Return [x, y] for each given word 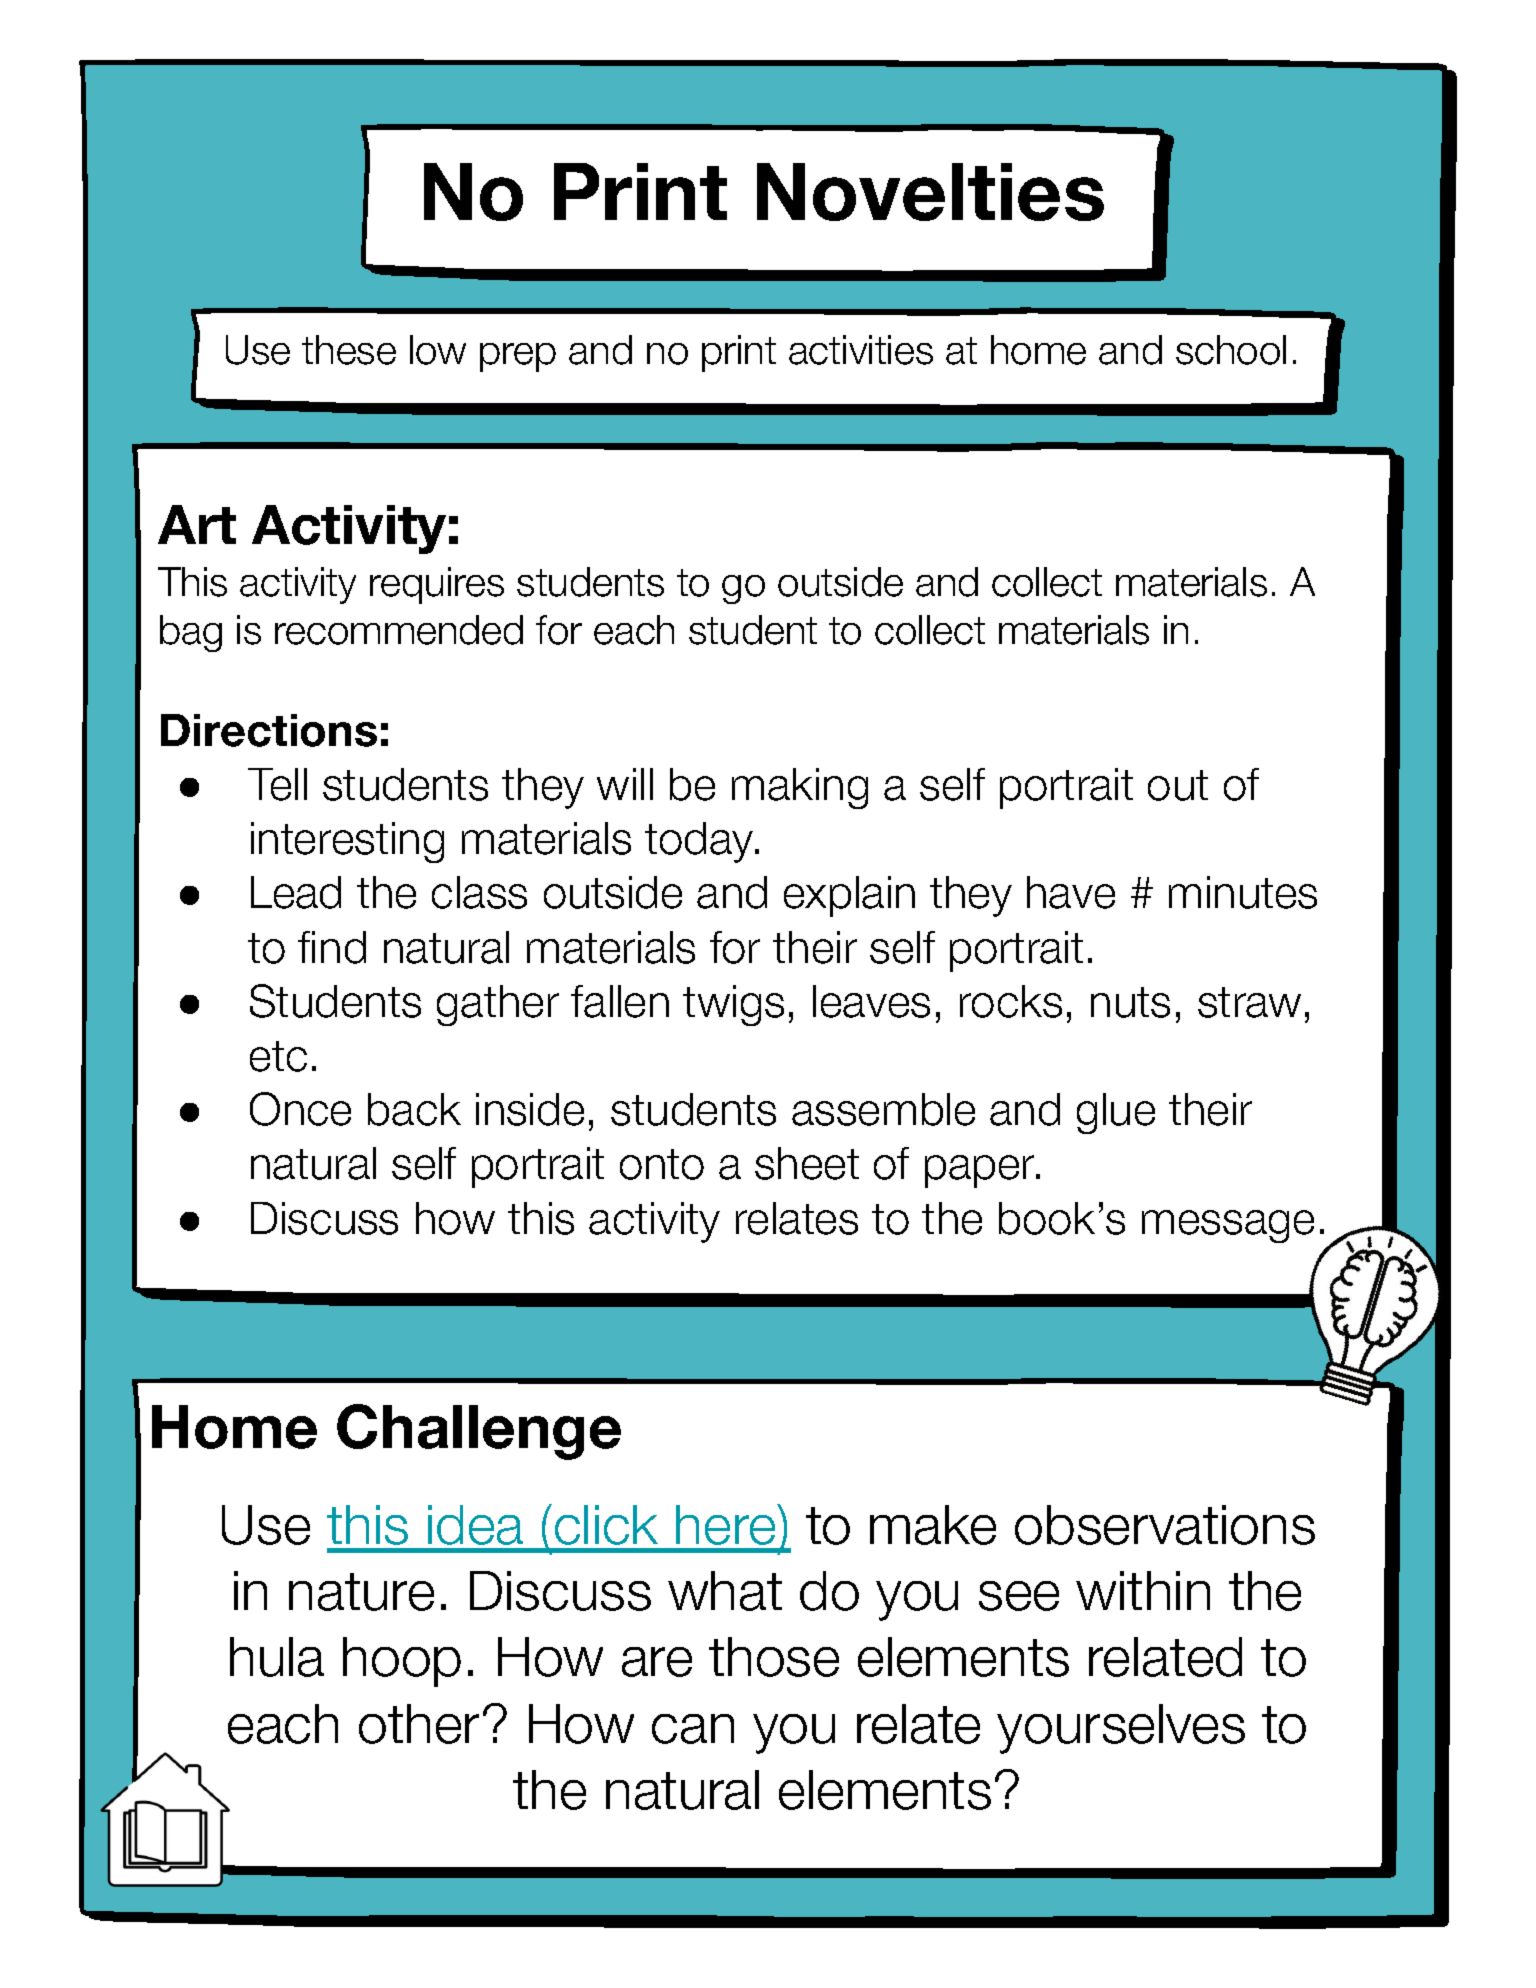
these [349, 350]
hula [277, 1657]
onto [662, 1164]
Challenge [479, 1432]
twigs [733, 1005]
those [774, 1657]
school [1231, 350]
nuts [1130, 1002]
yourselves [1121, 1729]
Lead [296, 892]
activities [861, 350]
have [1071, 892]
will [625, 784]
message [1228, 1226]
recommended [399, 630]
